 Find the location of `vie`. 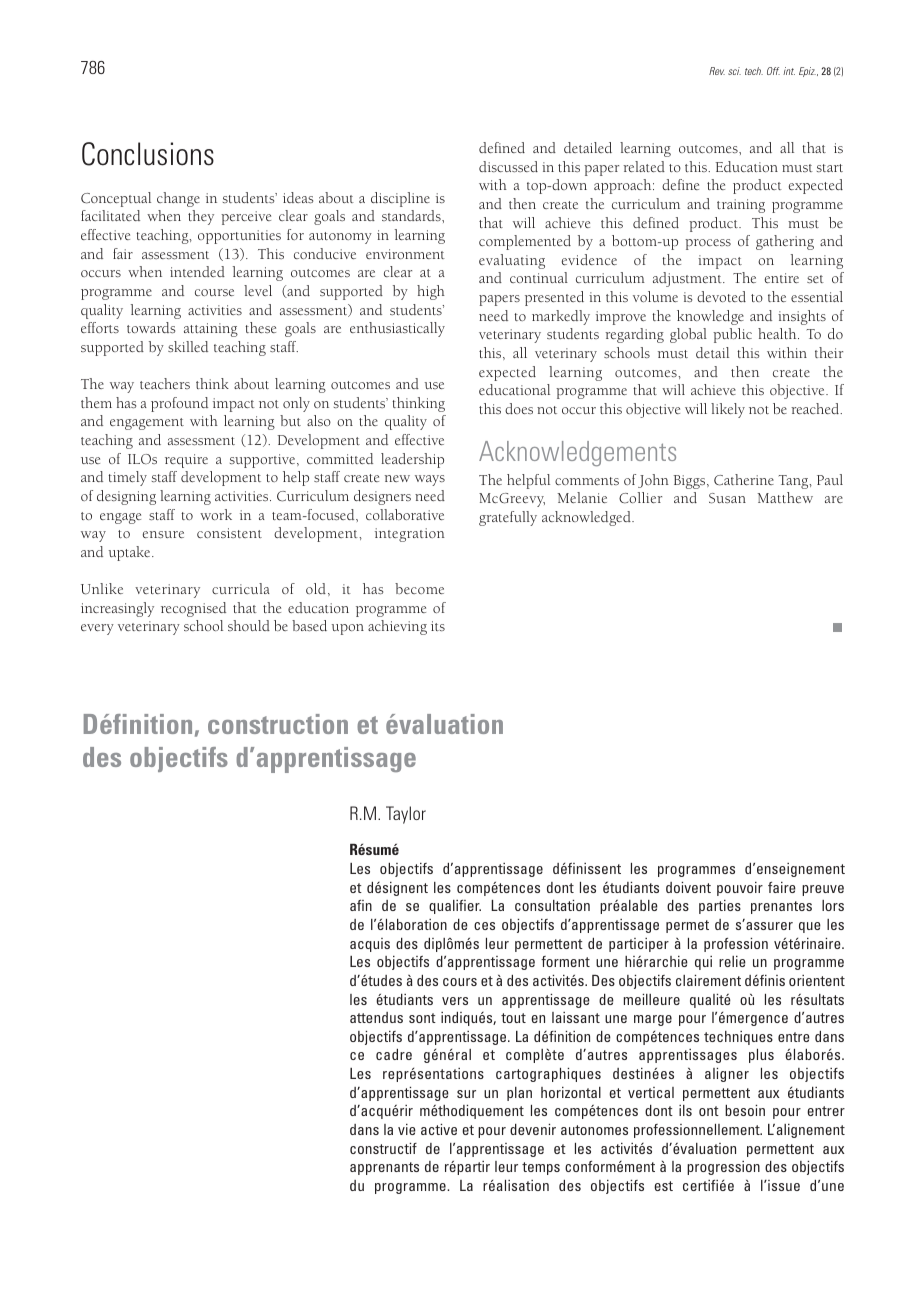

vie is located at coordinates (407, 1129).
